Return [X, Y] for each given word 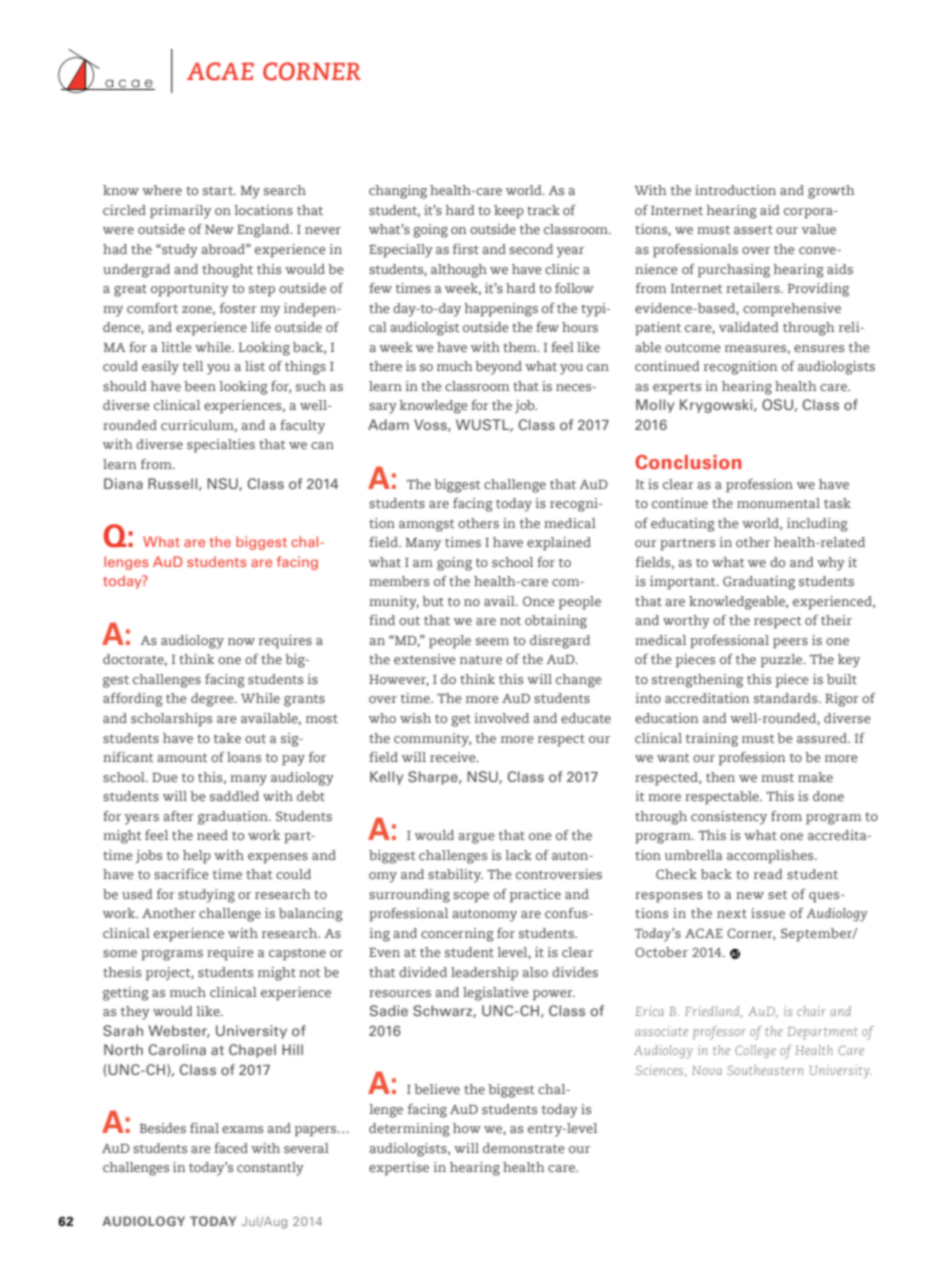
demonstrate [524, 1148]
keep [509, 212]
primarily [180, 212]
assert [753, 229]
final [204, 1128]
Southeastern [765, 1070]
